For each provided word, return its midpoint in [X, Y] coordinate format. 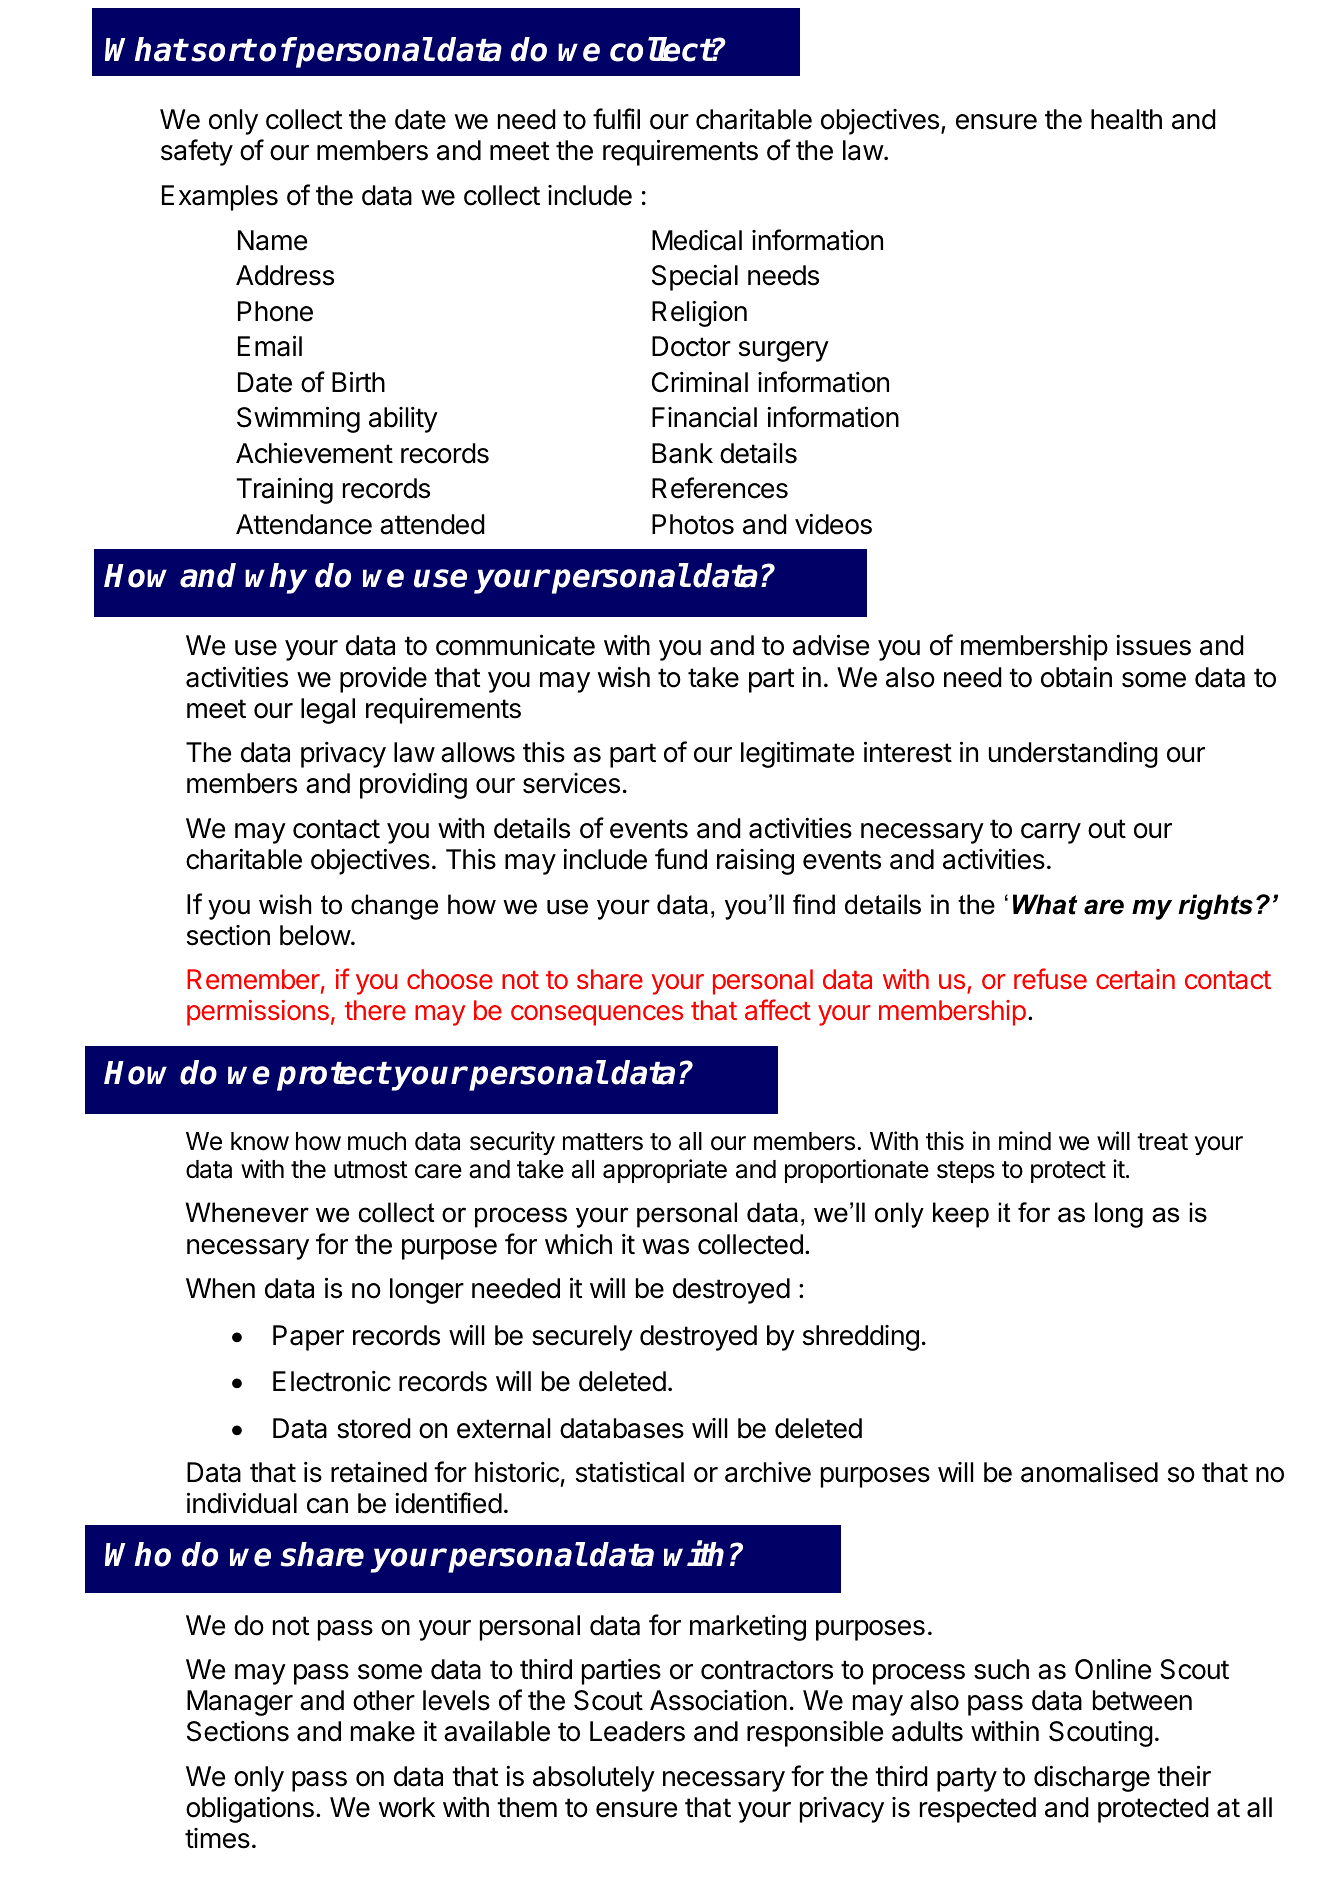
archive [768, 1472]
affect [778, 1009]
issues [1153, 645]
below [315, 935]
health [1126, 119]
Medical [697, 240]
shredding [861, 1338]
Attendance [304, 524]
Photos [693, 524]
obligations [250, 1809]
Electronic [332, 1381]
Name [272, 240]
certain [1135, 979]
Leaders [637, 1731]
